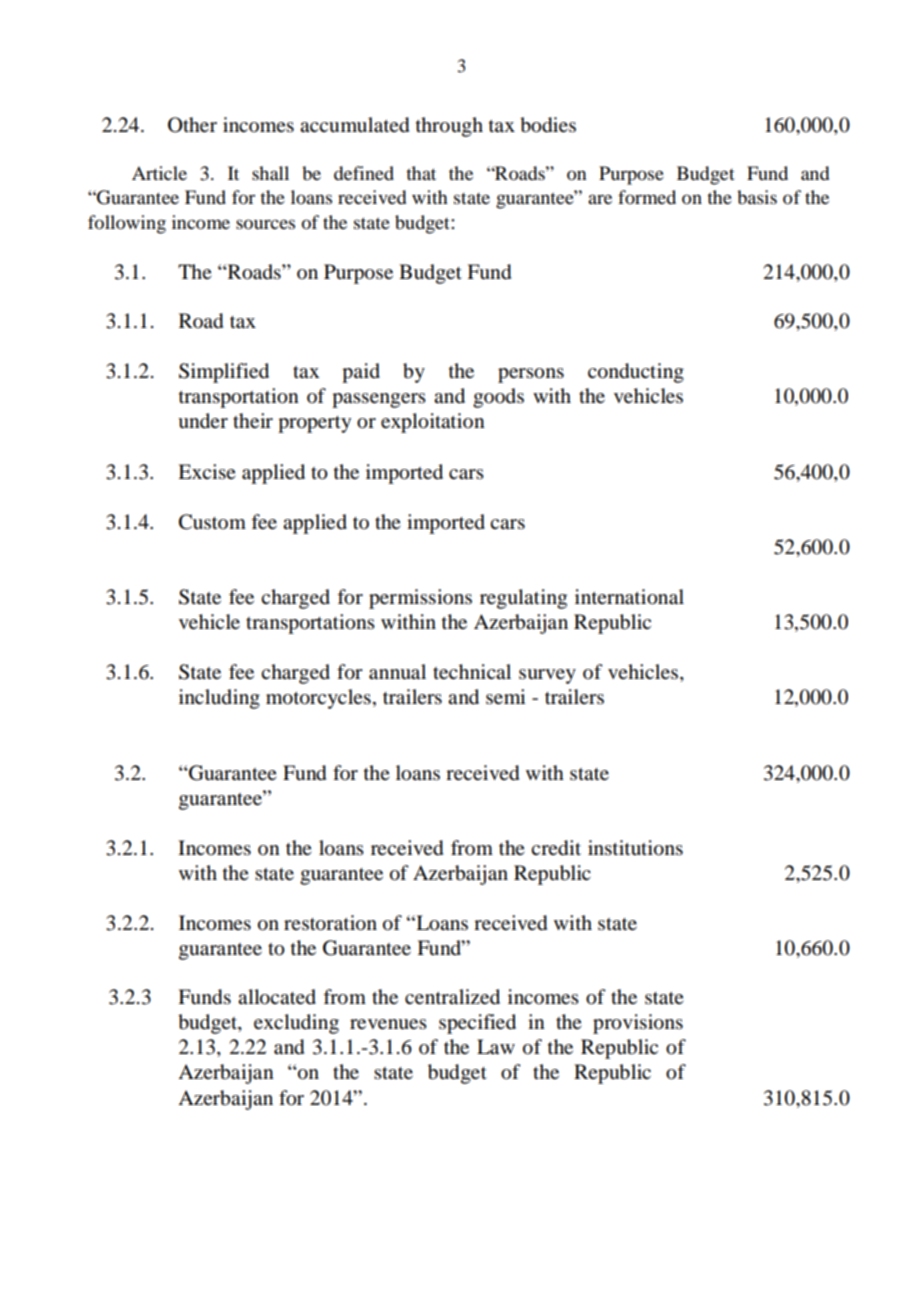 This page has height=1308, width=924. Describe the element at coordinates (636, 373) in the page. I see `conducting` at that location.
